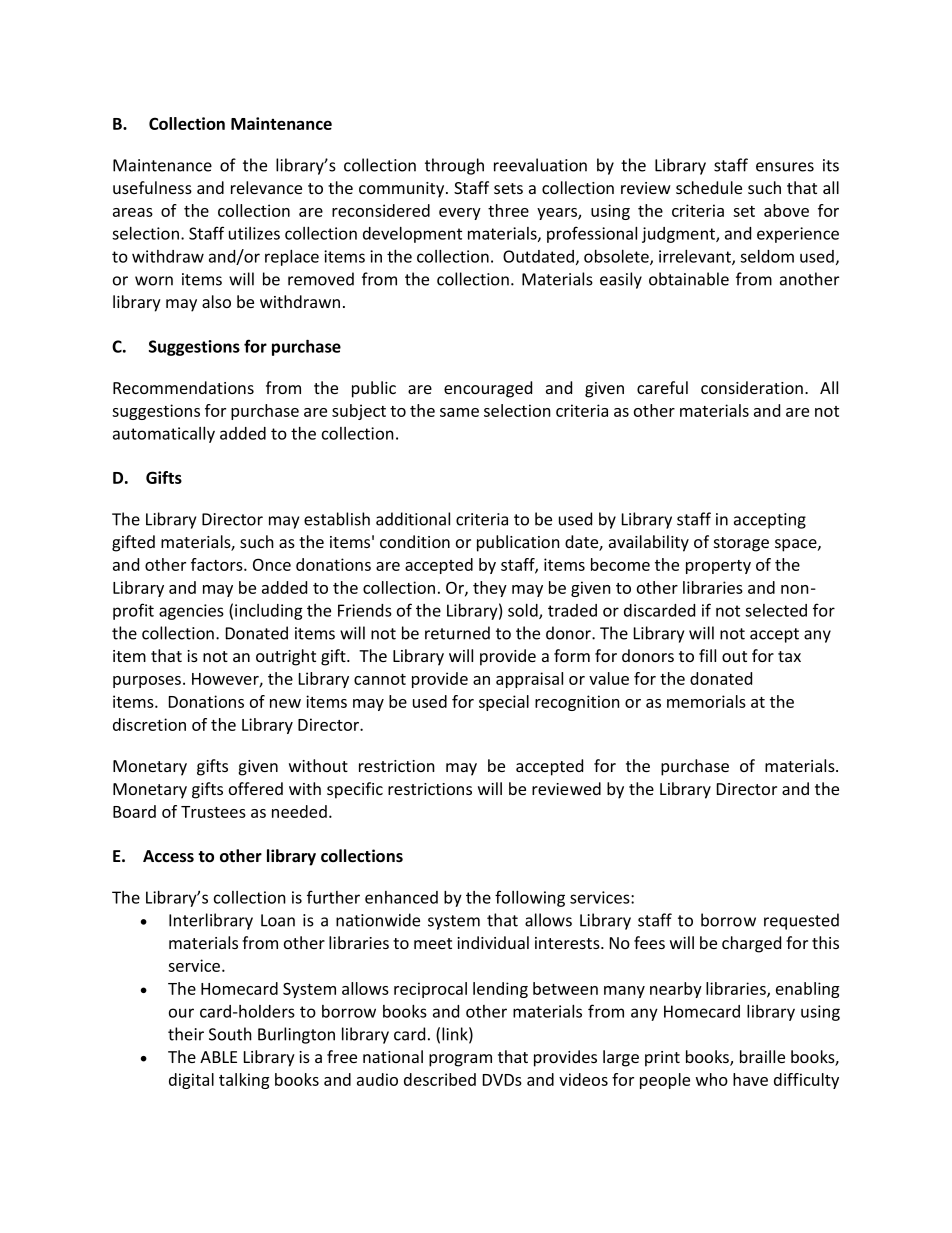 Image resolution: width=952 pixels, height=1233 pixels. Describe the element at coordinates (230, 1034) in the screenshot. I see `South` at that location.
